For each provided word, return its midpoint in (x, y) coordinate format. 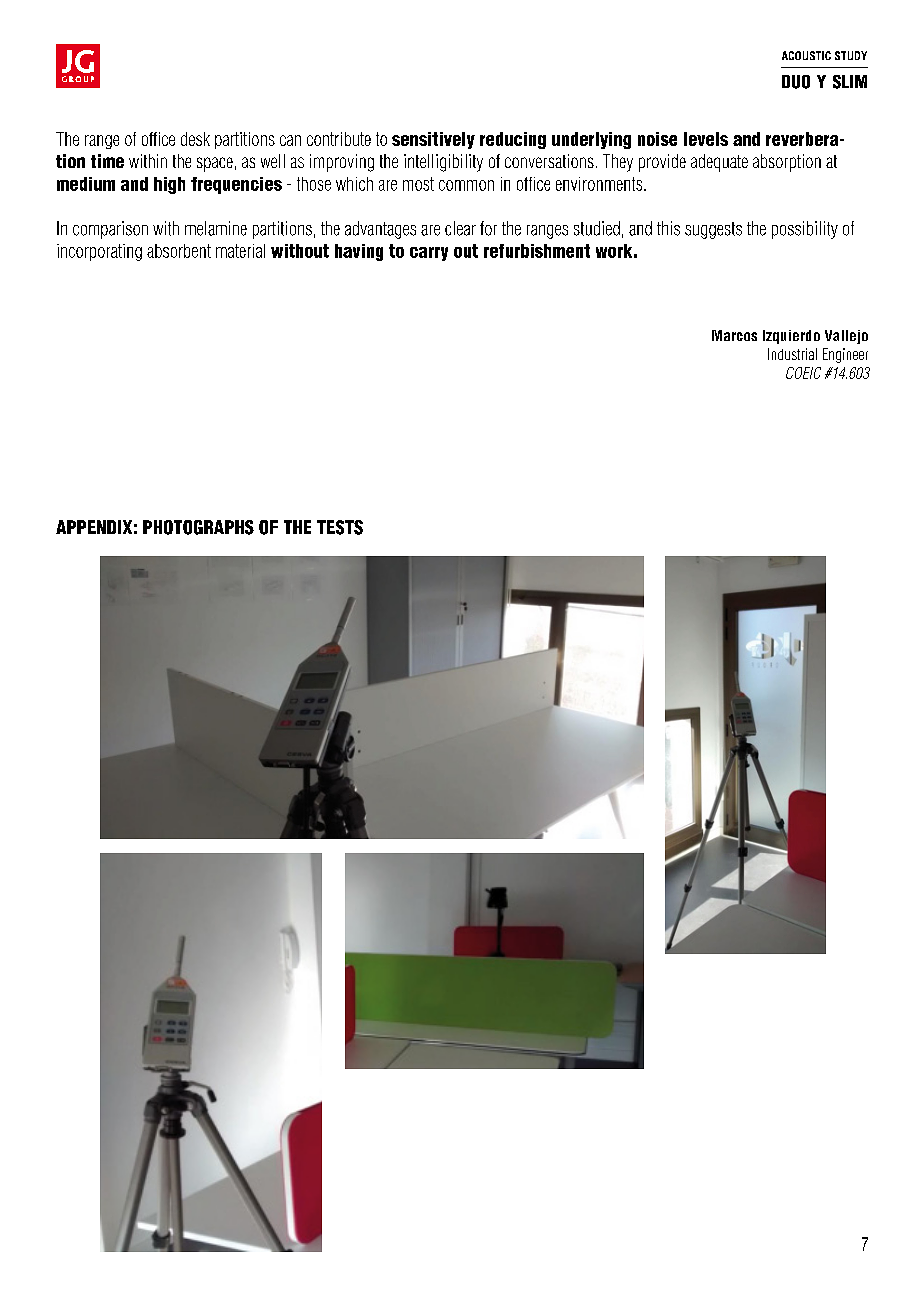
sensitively (433, 140)
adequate (719, 163)
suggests (713, 230)
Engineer (845, 355)
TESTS (340, 527)
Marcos (734, 335)
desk (195, 139)
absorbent (179, 251)
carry (429, 254)
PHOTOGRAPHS (198, 527)
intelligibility (443, 163)
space (215, 164)
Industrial (792, 354)
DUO (796, 82)
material (240, 251)
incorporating (99, 252)
